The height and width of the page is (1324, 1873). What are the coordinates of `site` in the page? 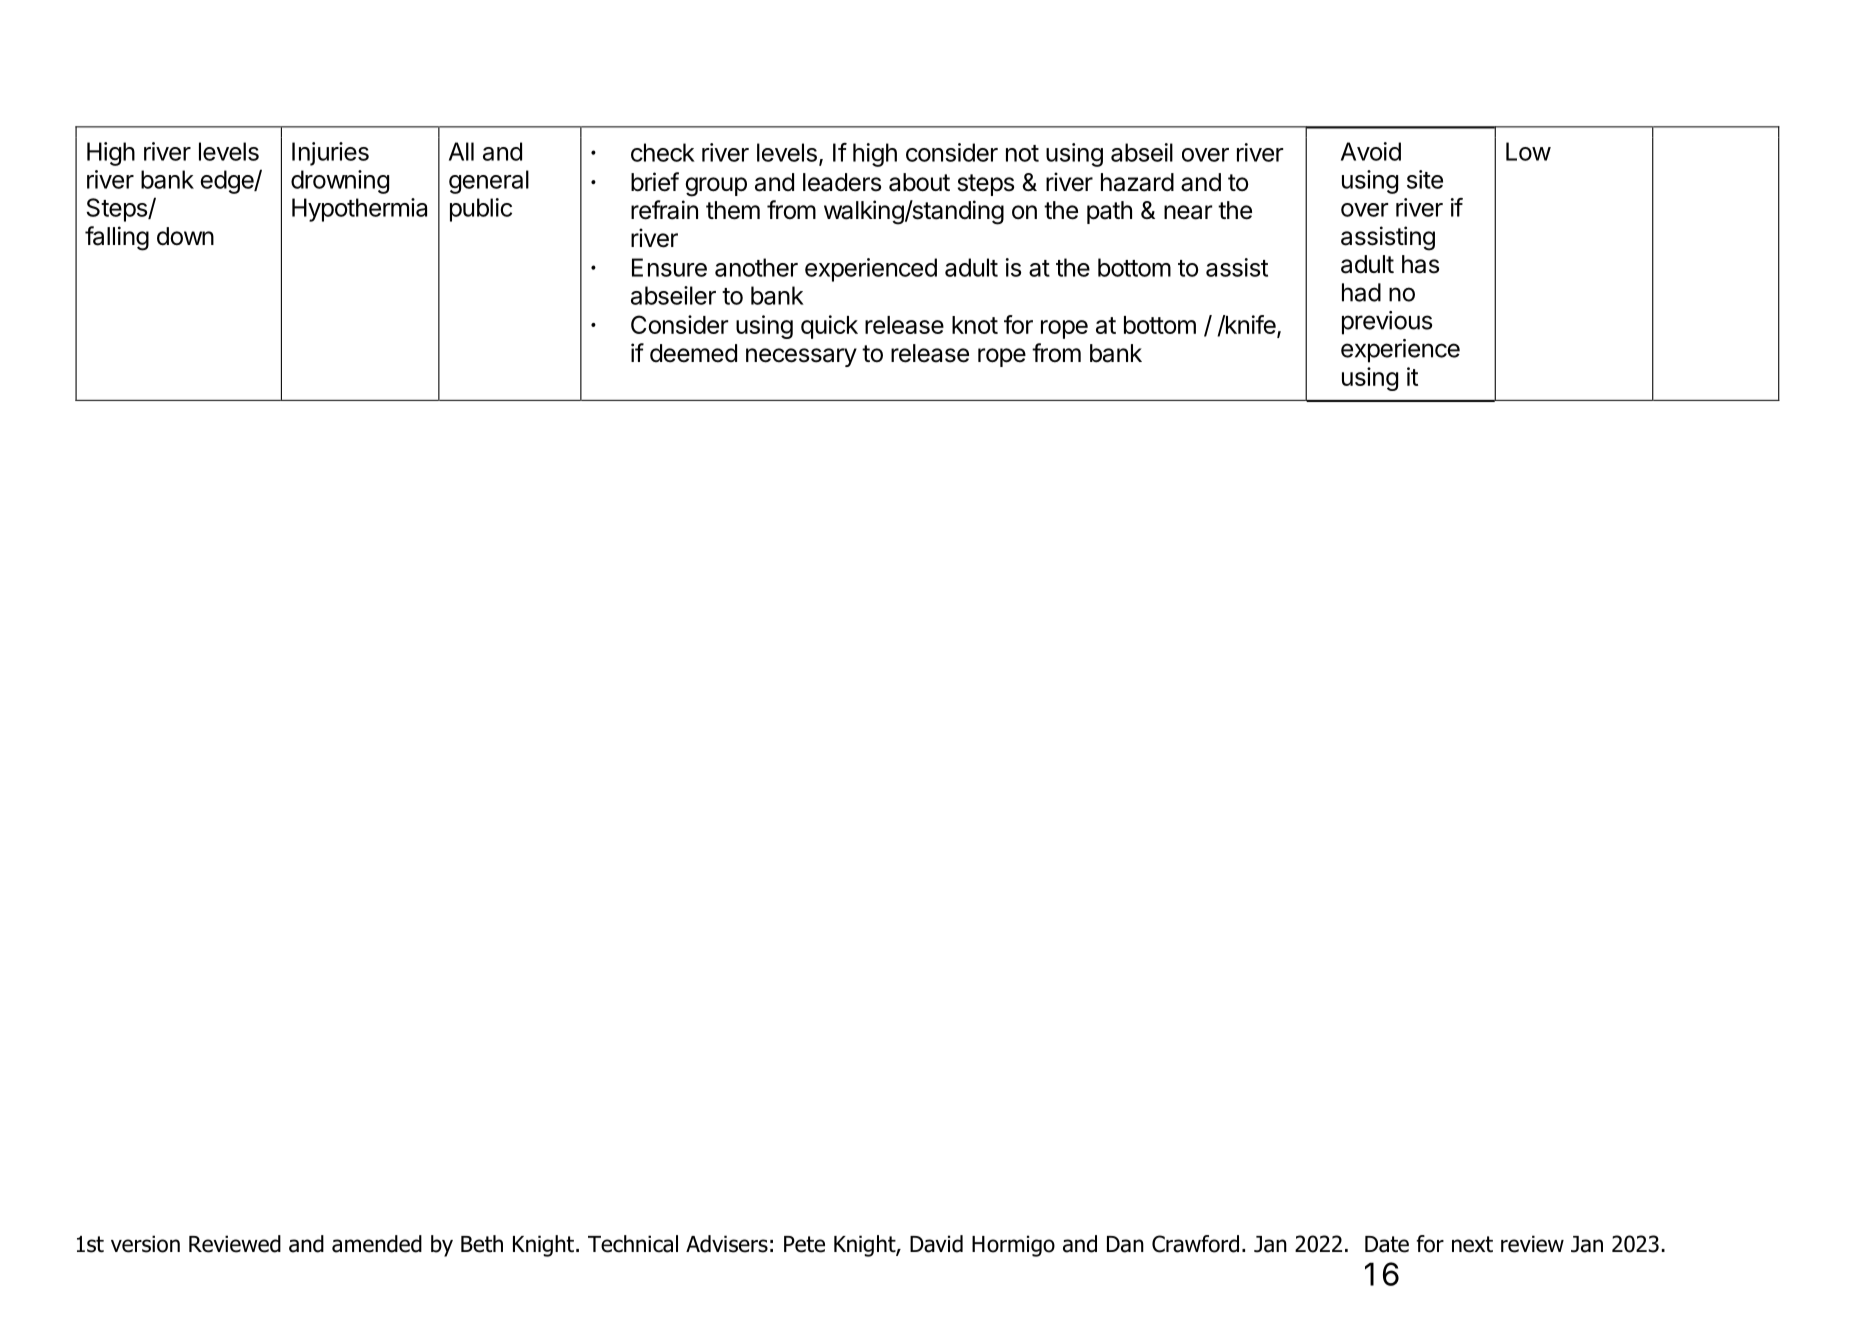 It's located at (1425, 179).
